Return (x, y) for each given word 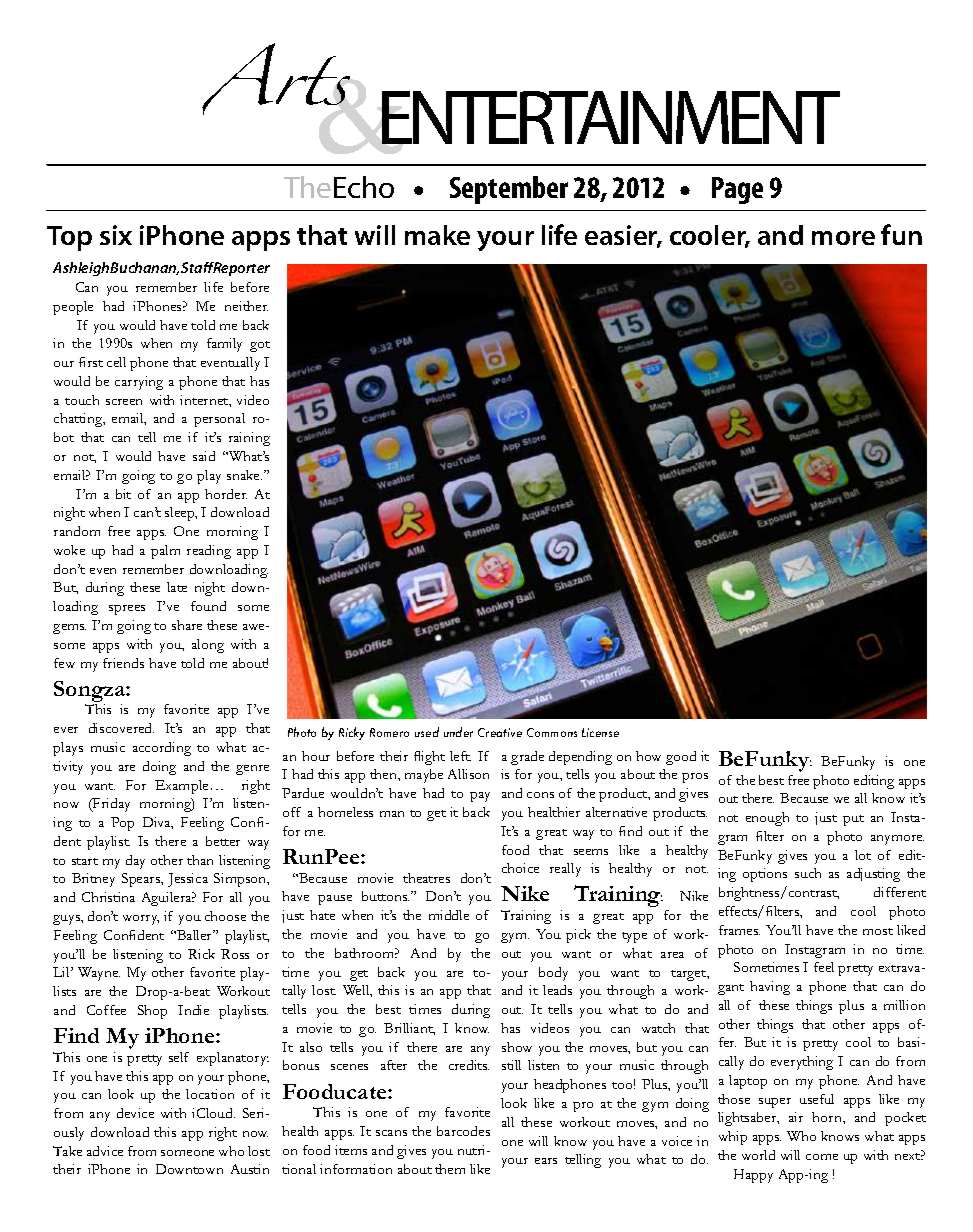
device (135, 1113)
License (600, 732)
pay (480, 797)
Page (737, 190)
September (509, 190)
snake (244, 475)
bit (123, 494)
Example (181, 787)
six (116, 235)
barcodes (463, 1131)
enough (767, 819)
